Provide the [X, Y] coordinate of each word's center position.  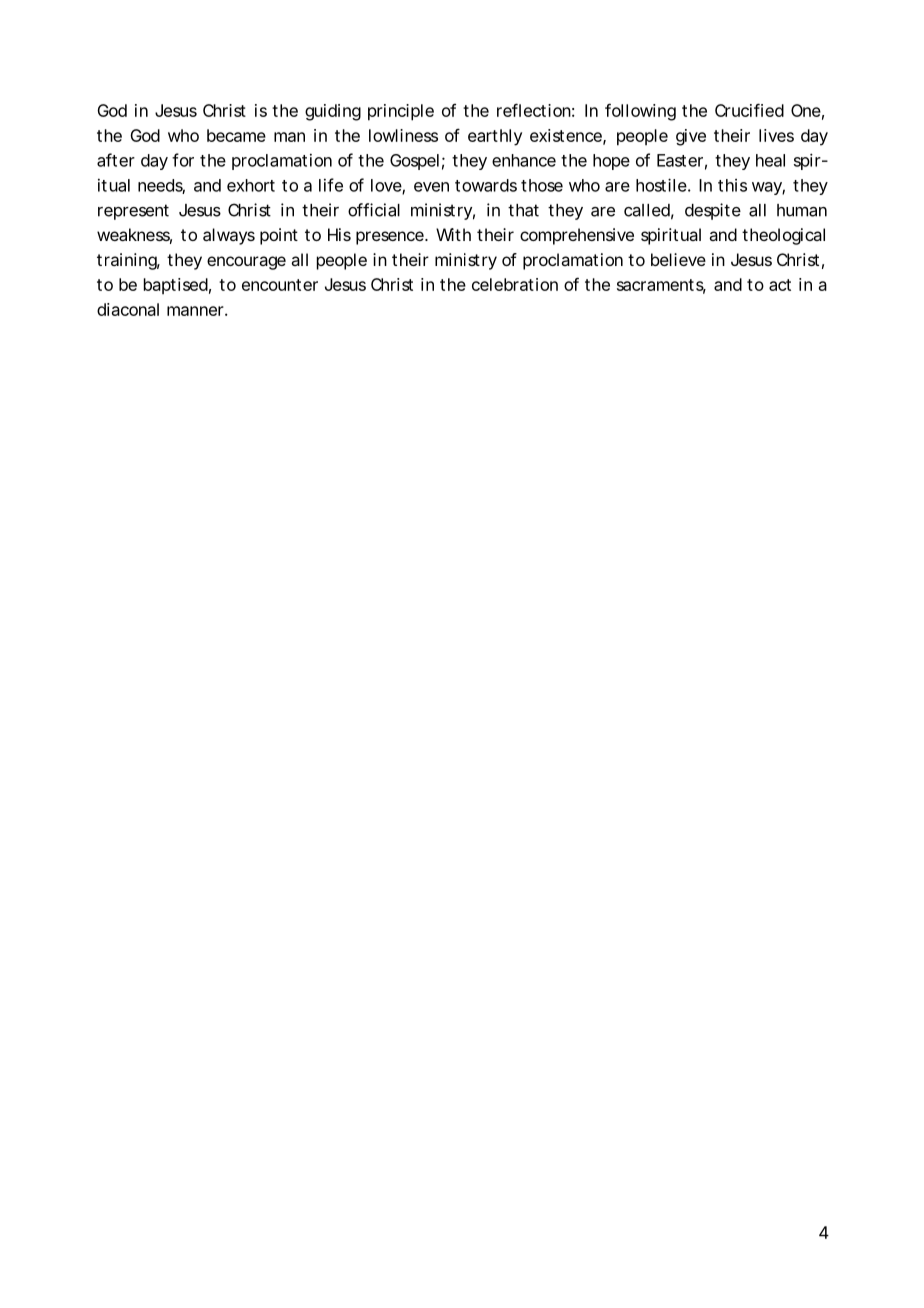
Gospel [414, 162]
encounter [280, 285]
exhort [251, 185]
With [453, 234]
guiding [333, 112]
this [732, 185]
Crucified [749, 110]
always [229, 236]
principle [401, 112]
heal [770, 160]
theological [783, 236]
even [431, 187]
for [183, 160]
